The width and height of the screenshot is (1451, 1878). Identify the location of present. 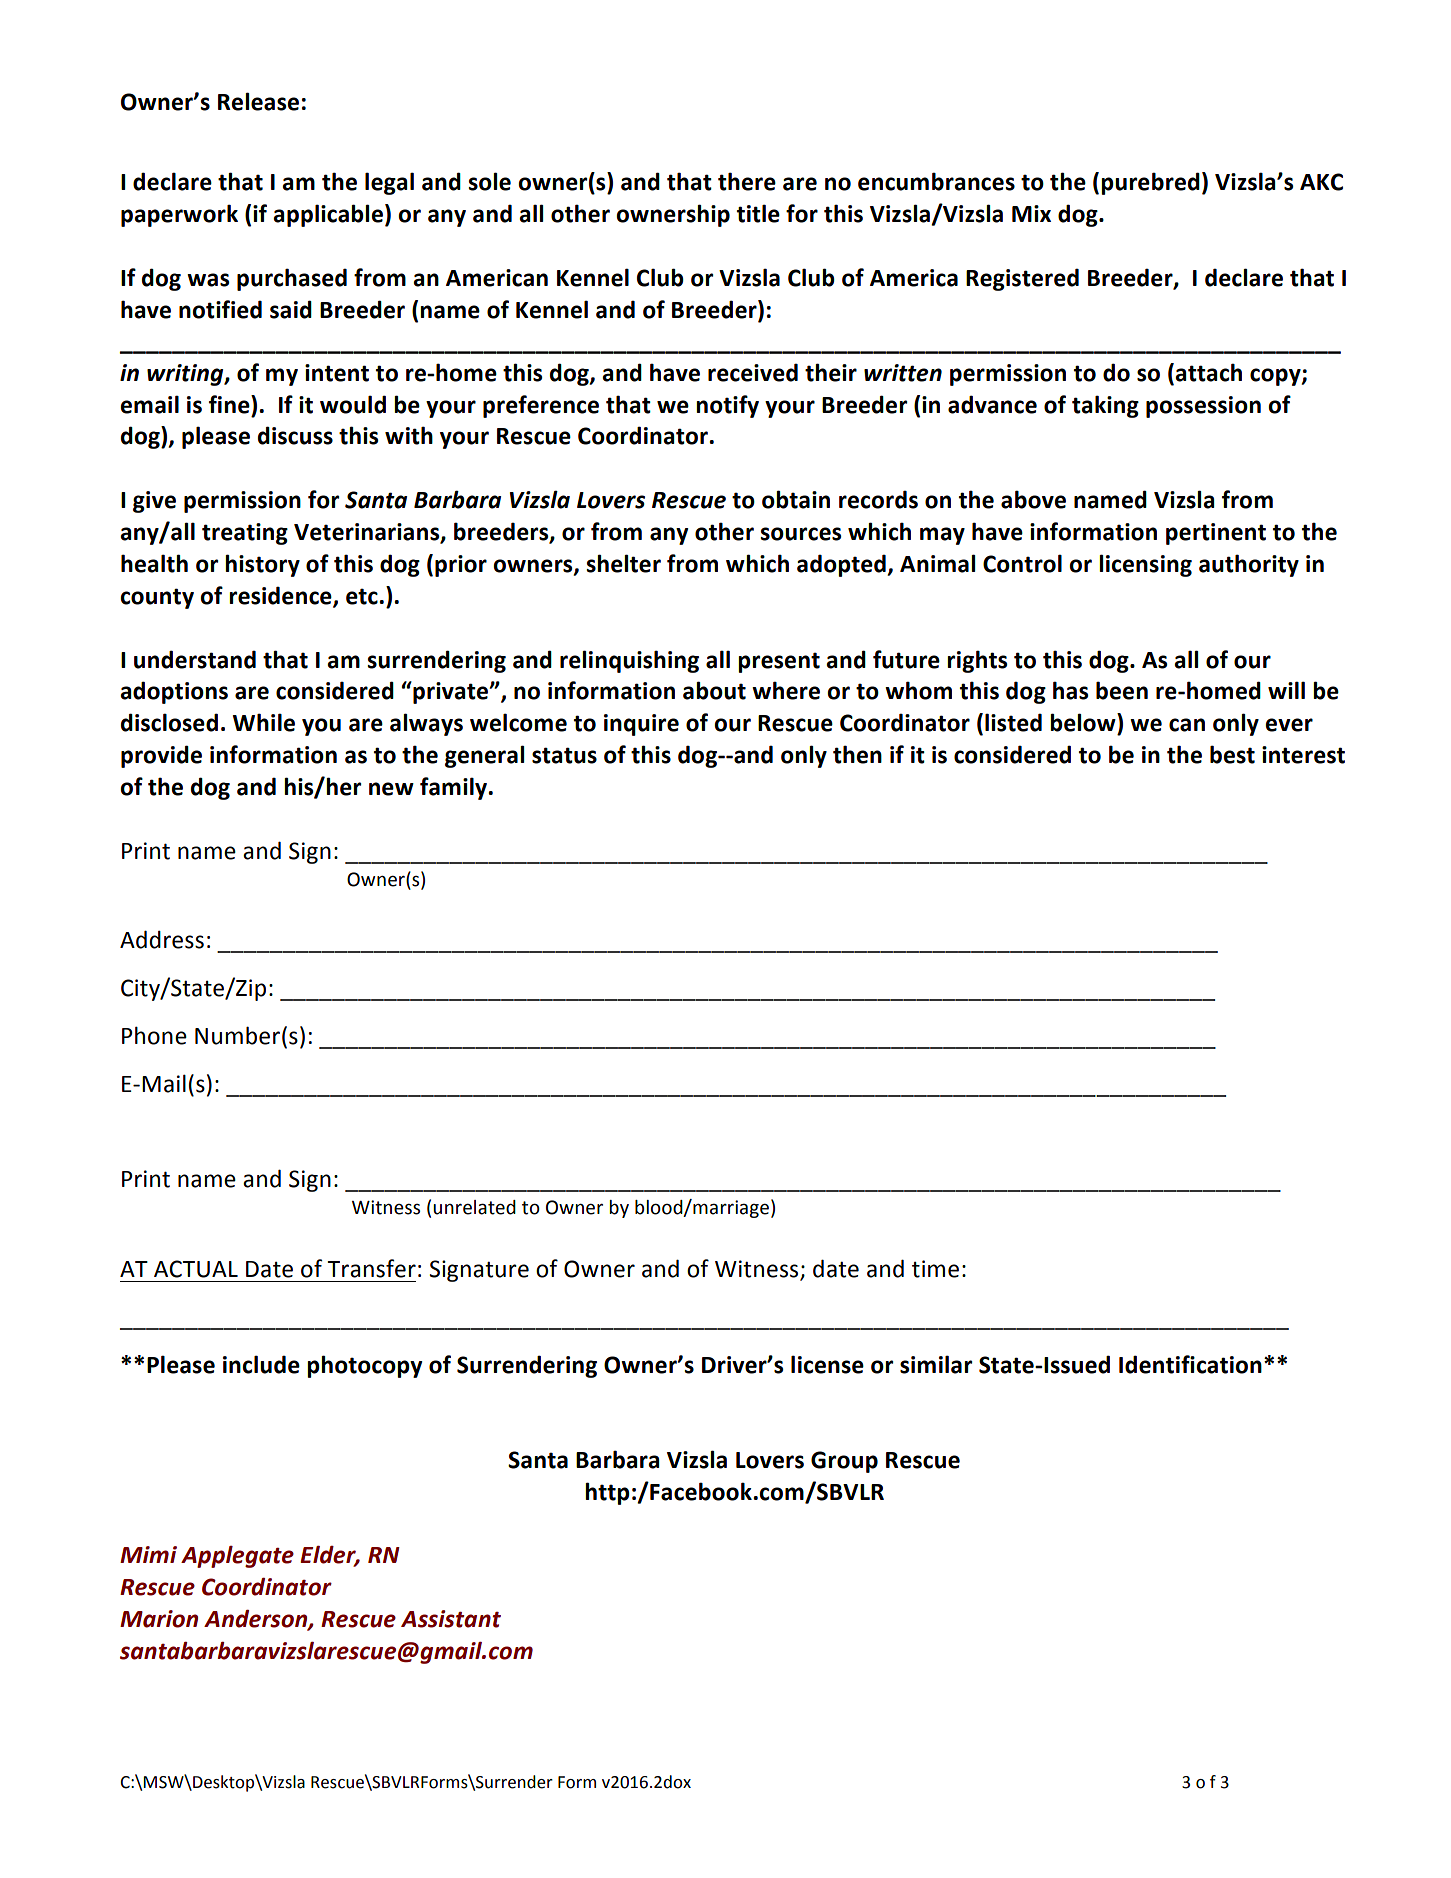
(779, 662).
